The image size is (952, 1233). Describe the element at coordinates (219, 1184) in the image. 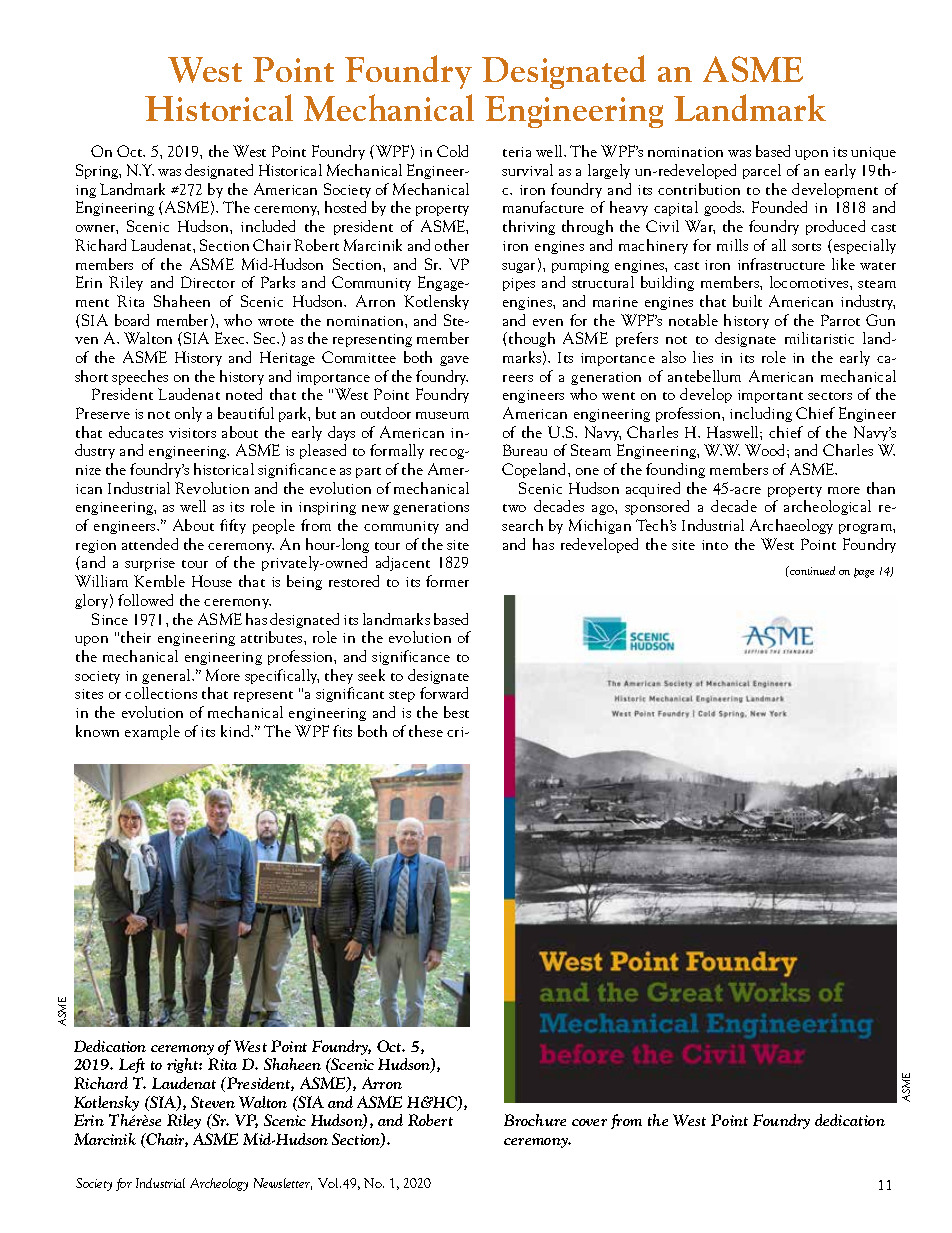

I see `Archeology` at that location.
